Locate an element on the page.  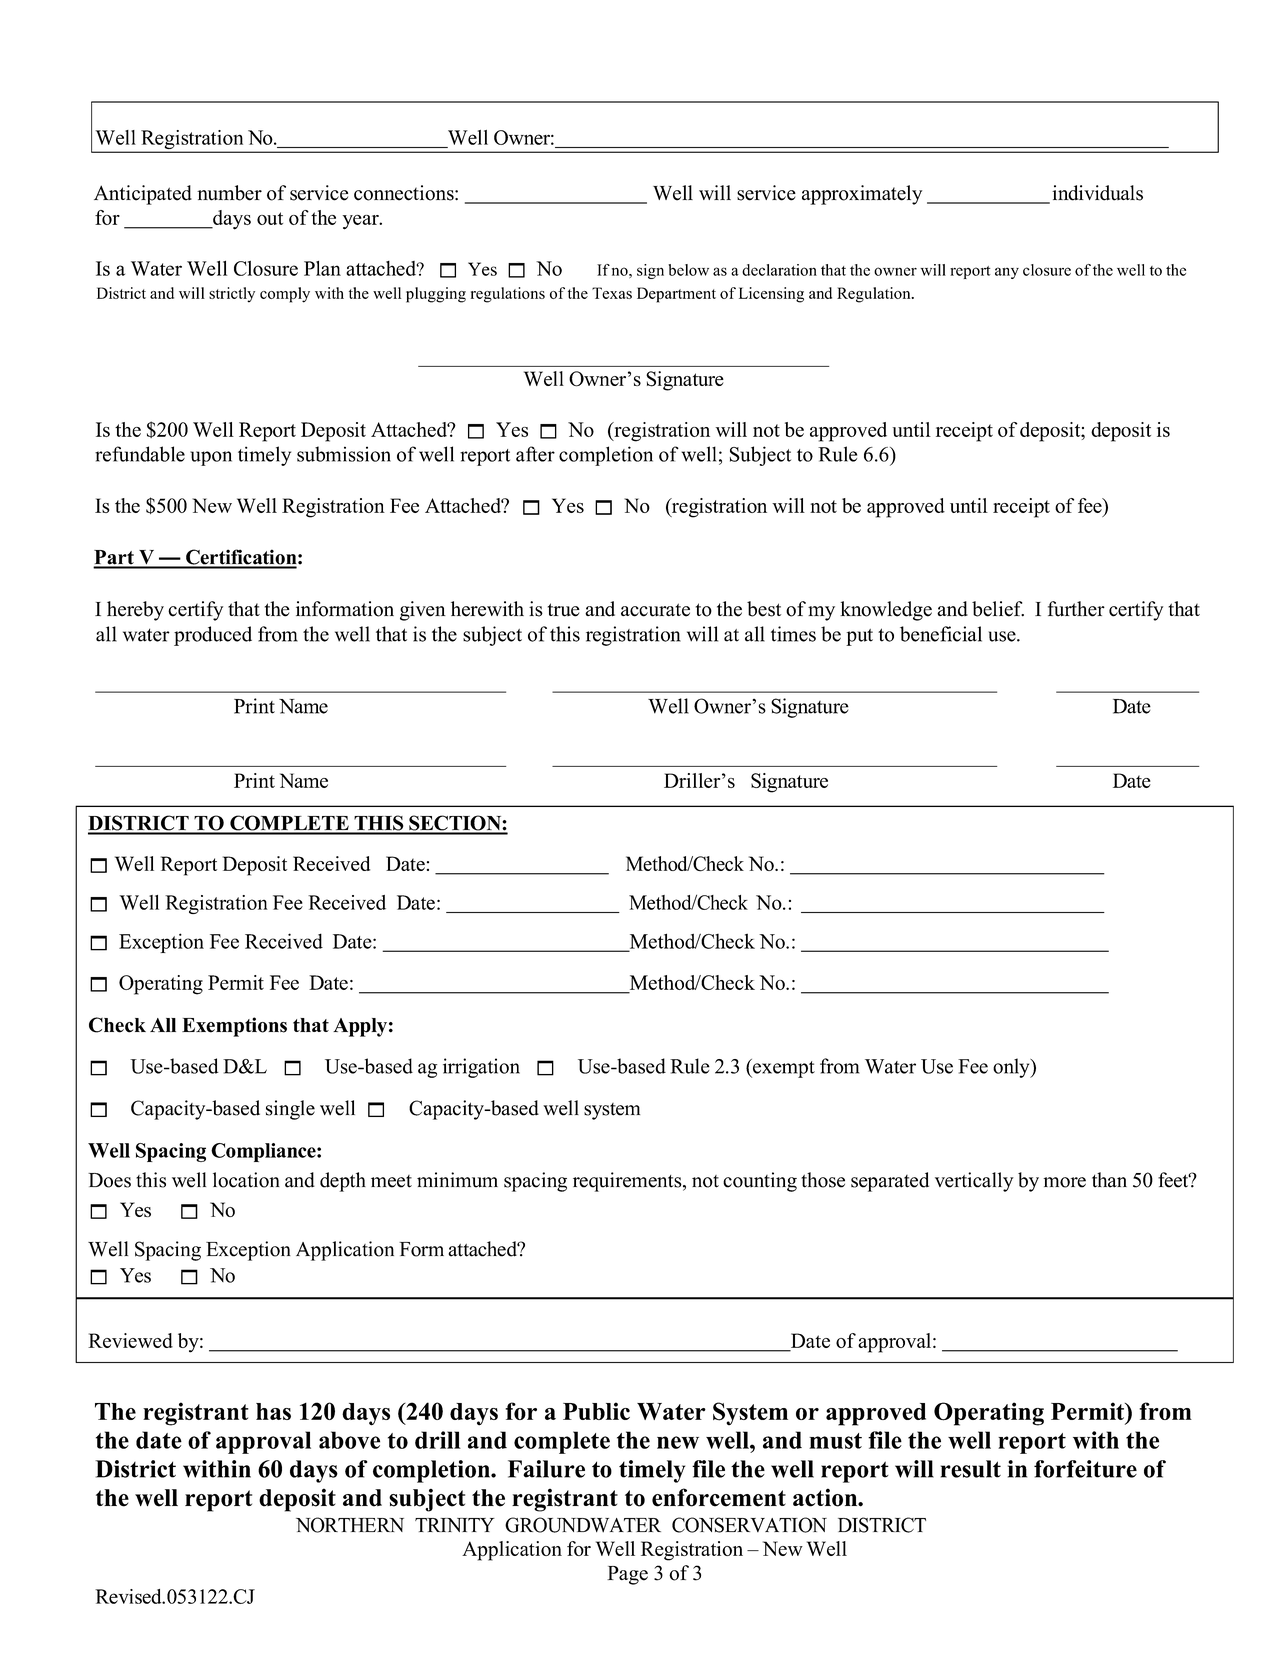
below is located at coordinates (688, 270).
